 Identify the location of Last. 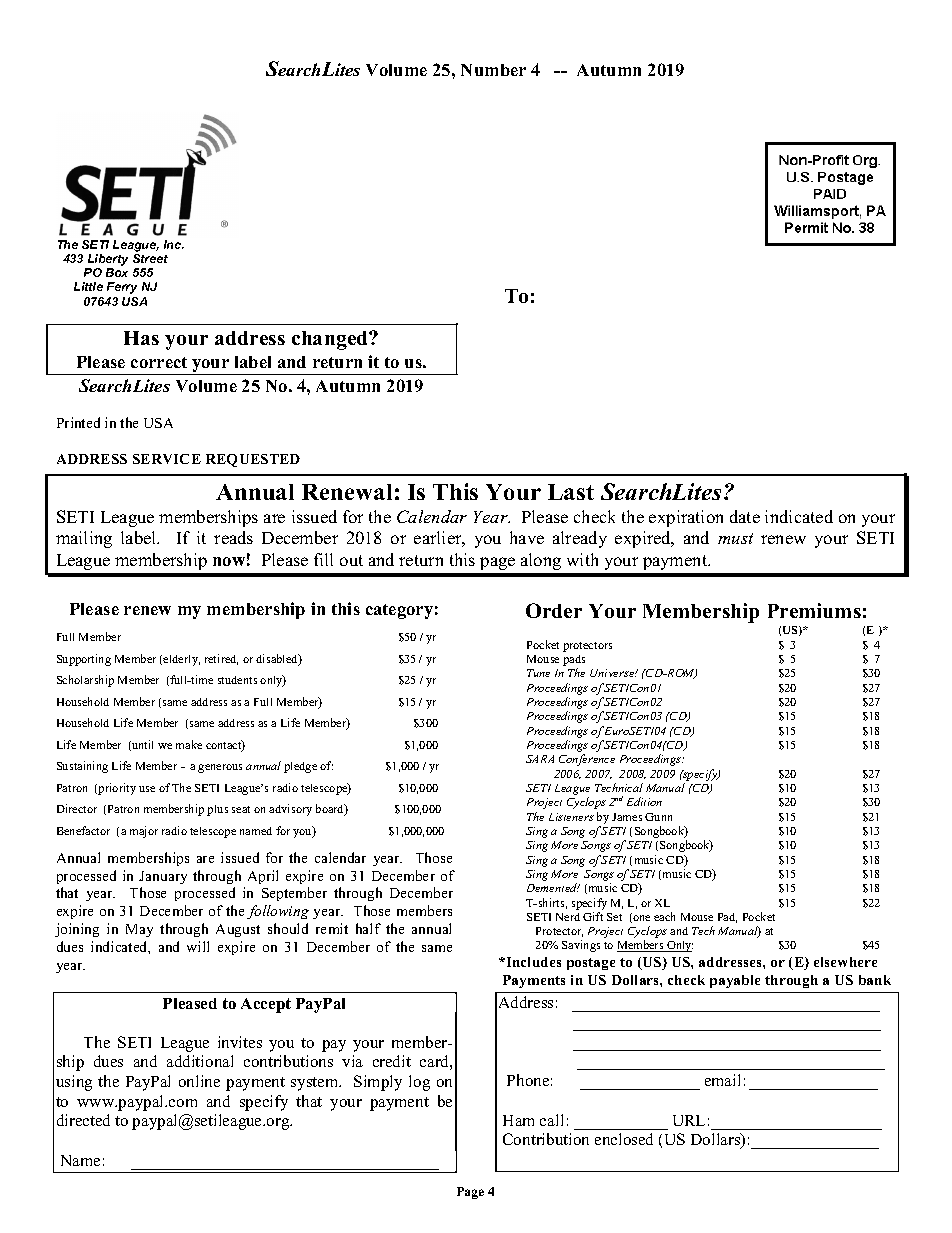
(571, 492).
